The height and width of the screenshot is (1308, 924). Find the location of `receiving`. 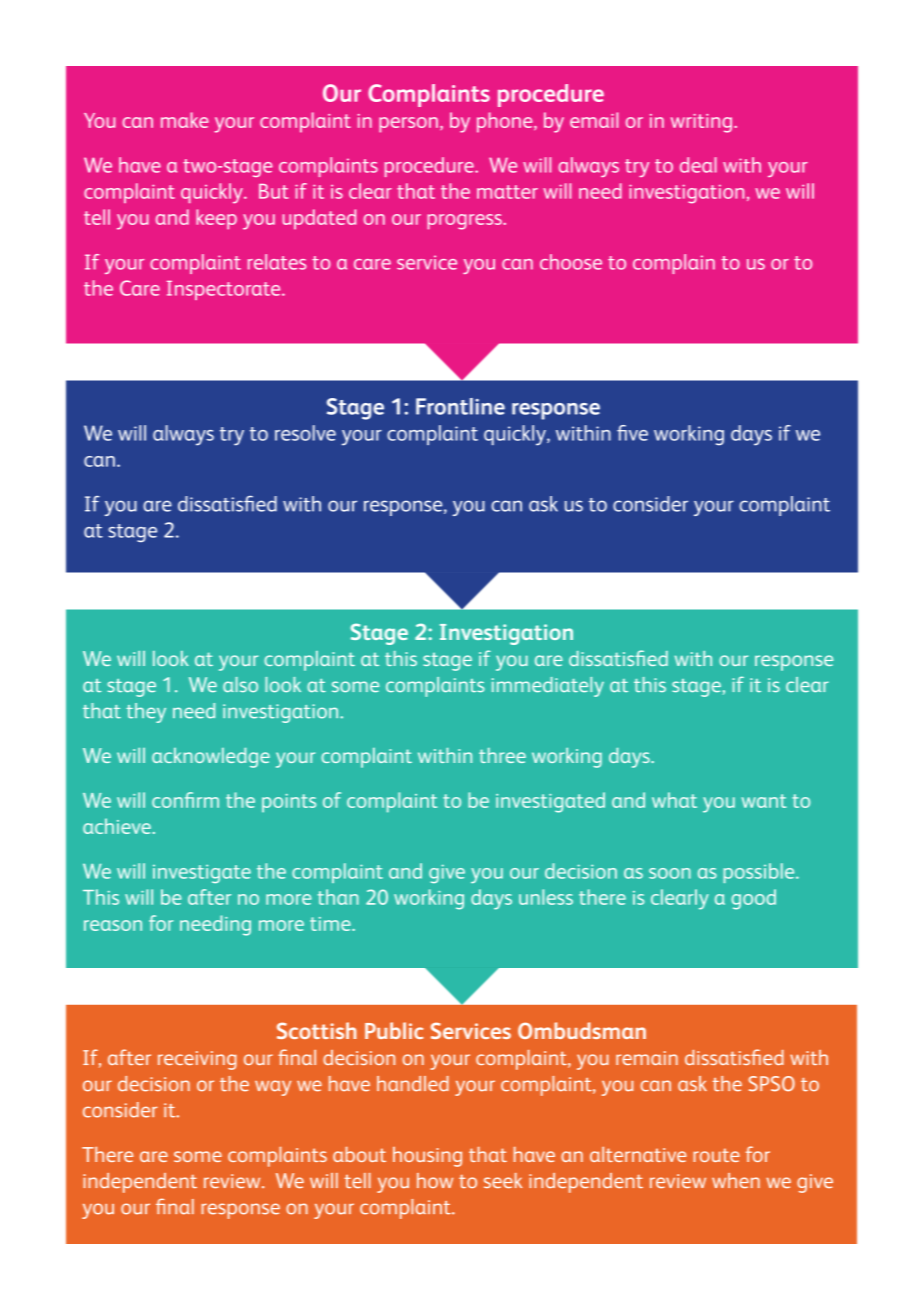

receiving is located at coordinates (197, 1060).
